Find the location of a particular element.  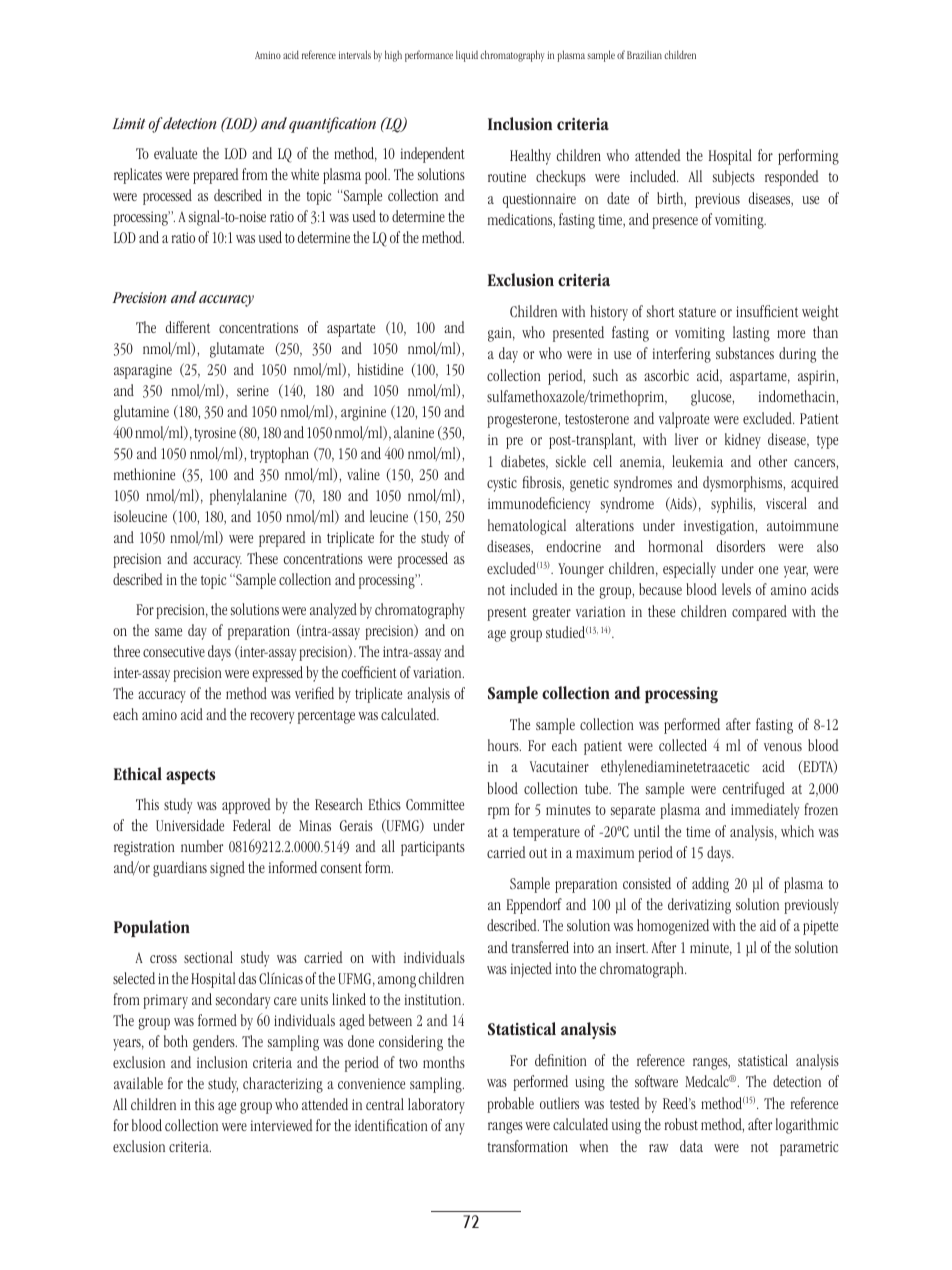

Brazilian is located at coordinates (644, 55).
